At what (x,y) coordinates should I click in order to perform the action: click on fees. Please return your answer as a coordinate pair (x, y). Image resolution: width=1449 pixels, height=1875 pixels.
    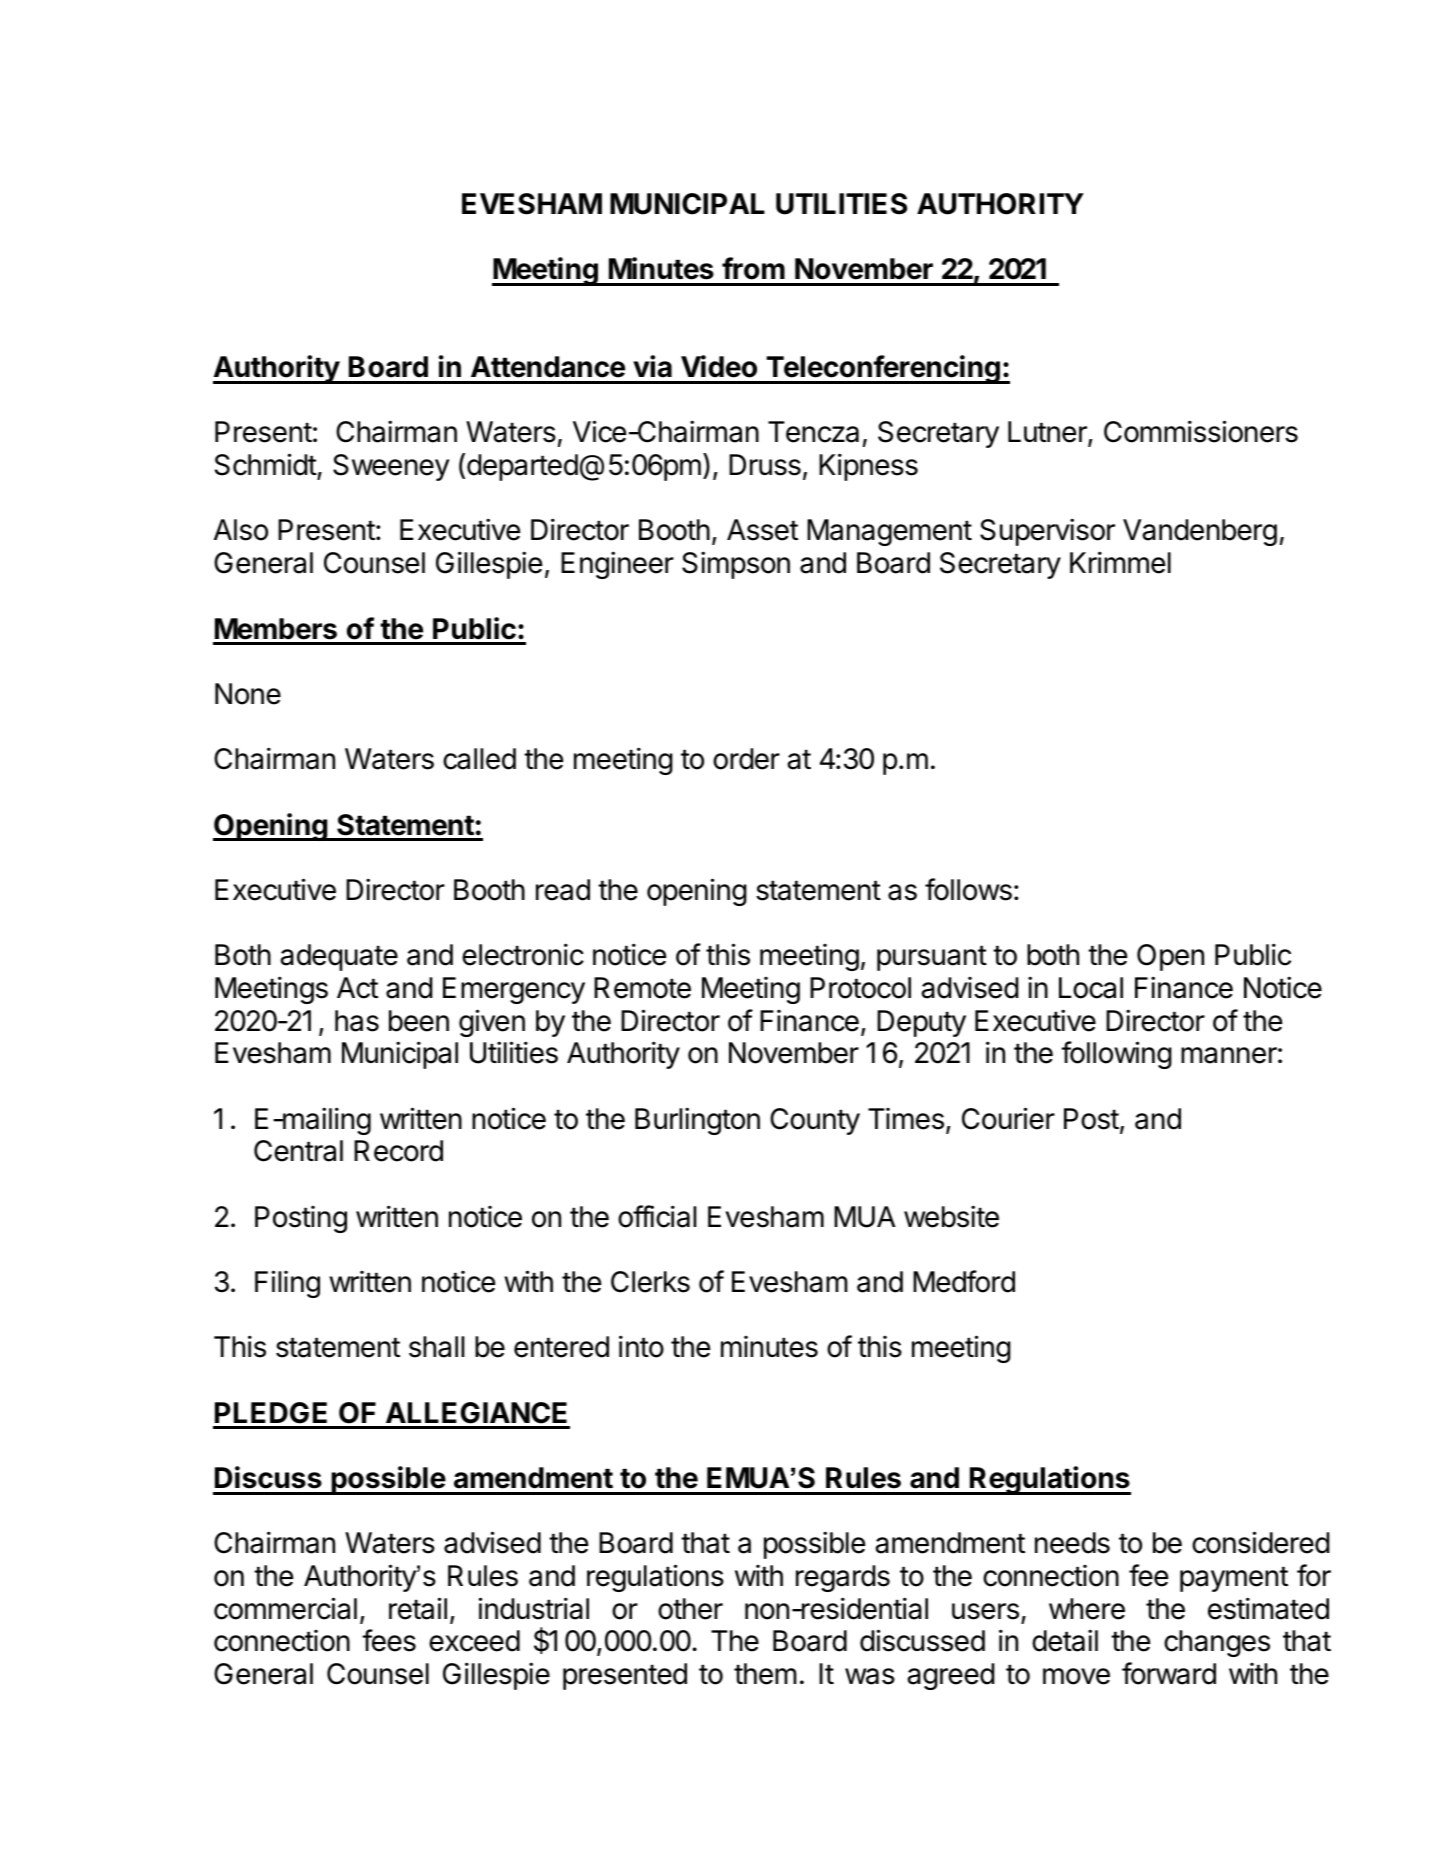
    Looking at the image, I should click on (389, 1640).
